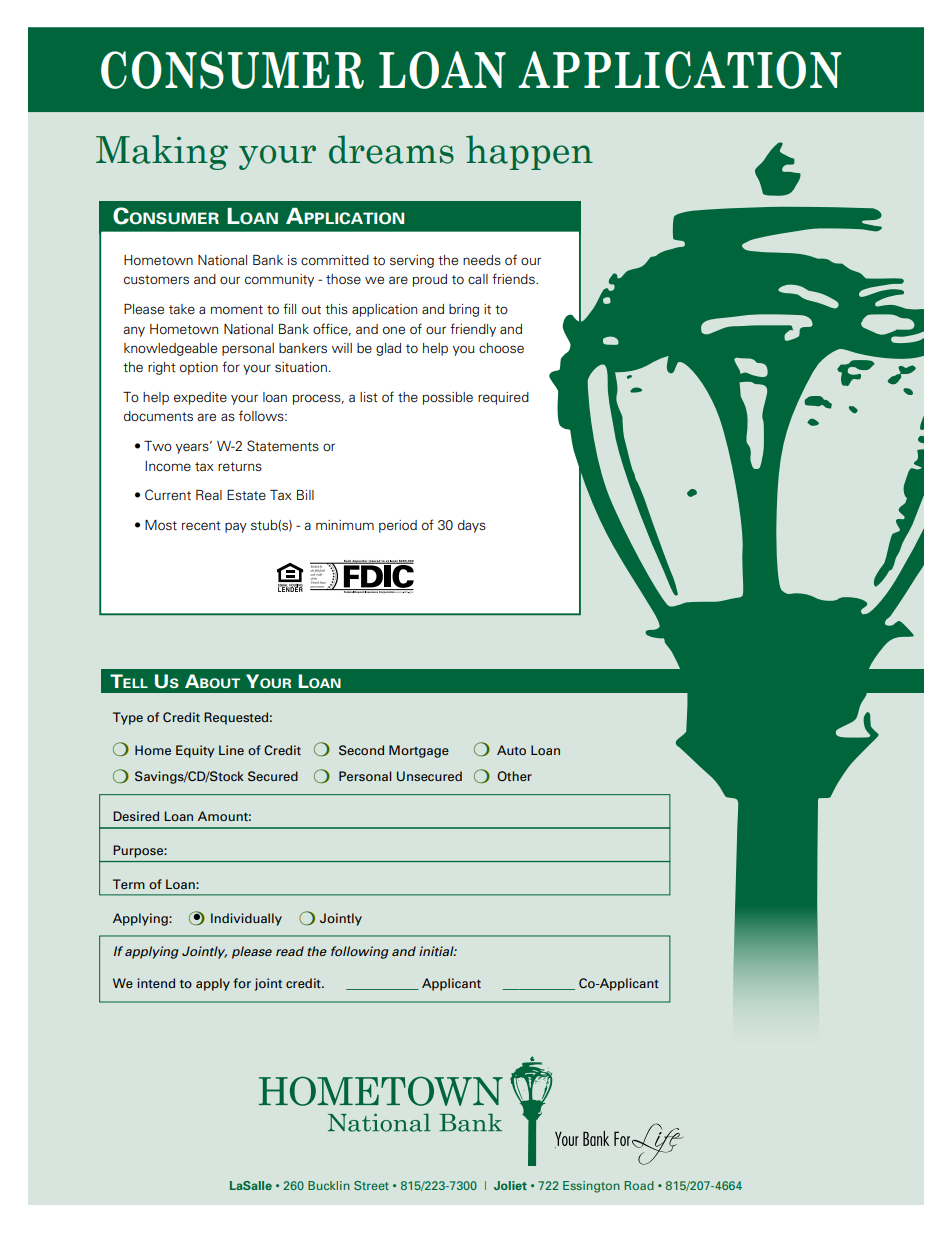 The height and width of the screenshot is (1233, 952). I want to click on years, so click(193, 448).
